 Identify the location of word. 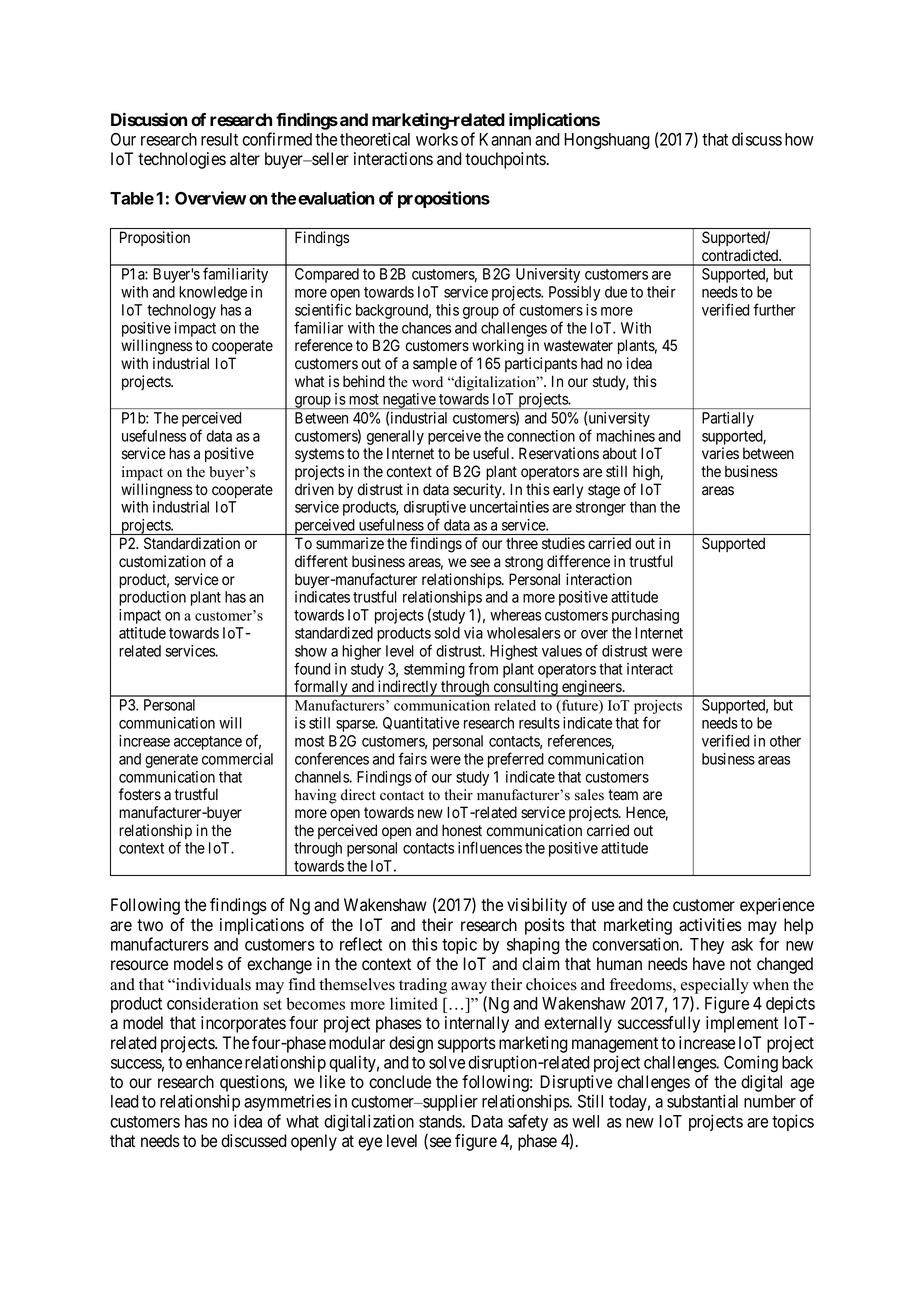
(427, 382).
